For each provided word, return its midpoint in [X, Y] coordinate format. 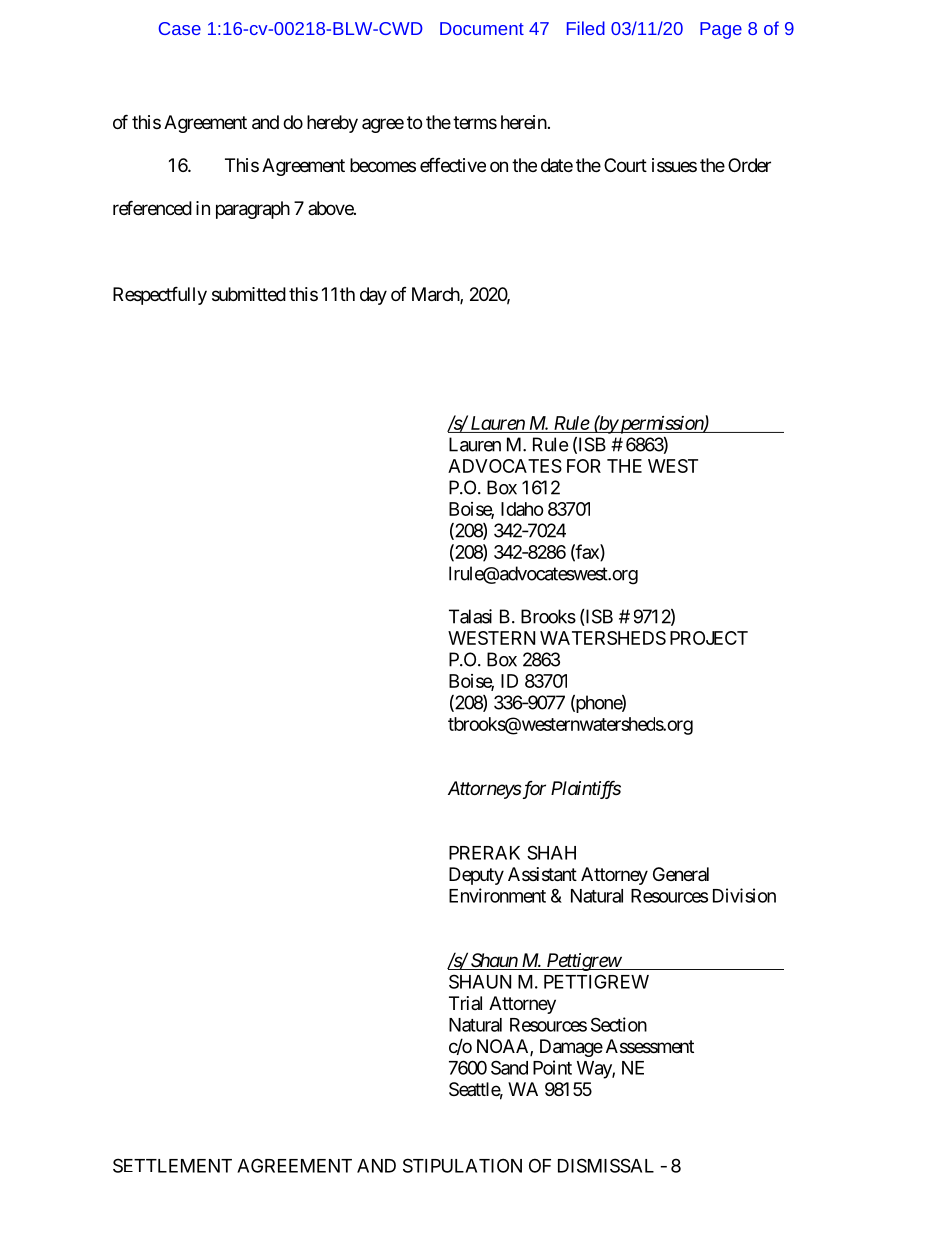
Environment [497, 895]
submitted [249, 294]
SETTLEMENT [172, 1165]
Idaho [522, 509]
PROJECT [709, 638]
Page [721, 30]
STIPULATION [462, 1165]
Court [625, 165]
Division [744, 895]
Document [482, 28]
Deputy [476, 876]
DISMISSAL [606, 1165]
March [436, 295]
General [681, 874]
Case [180, 28]
